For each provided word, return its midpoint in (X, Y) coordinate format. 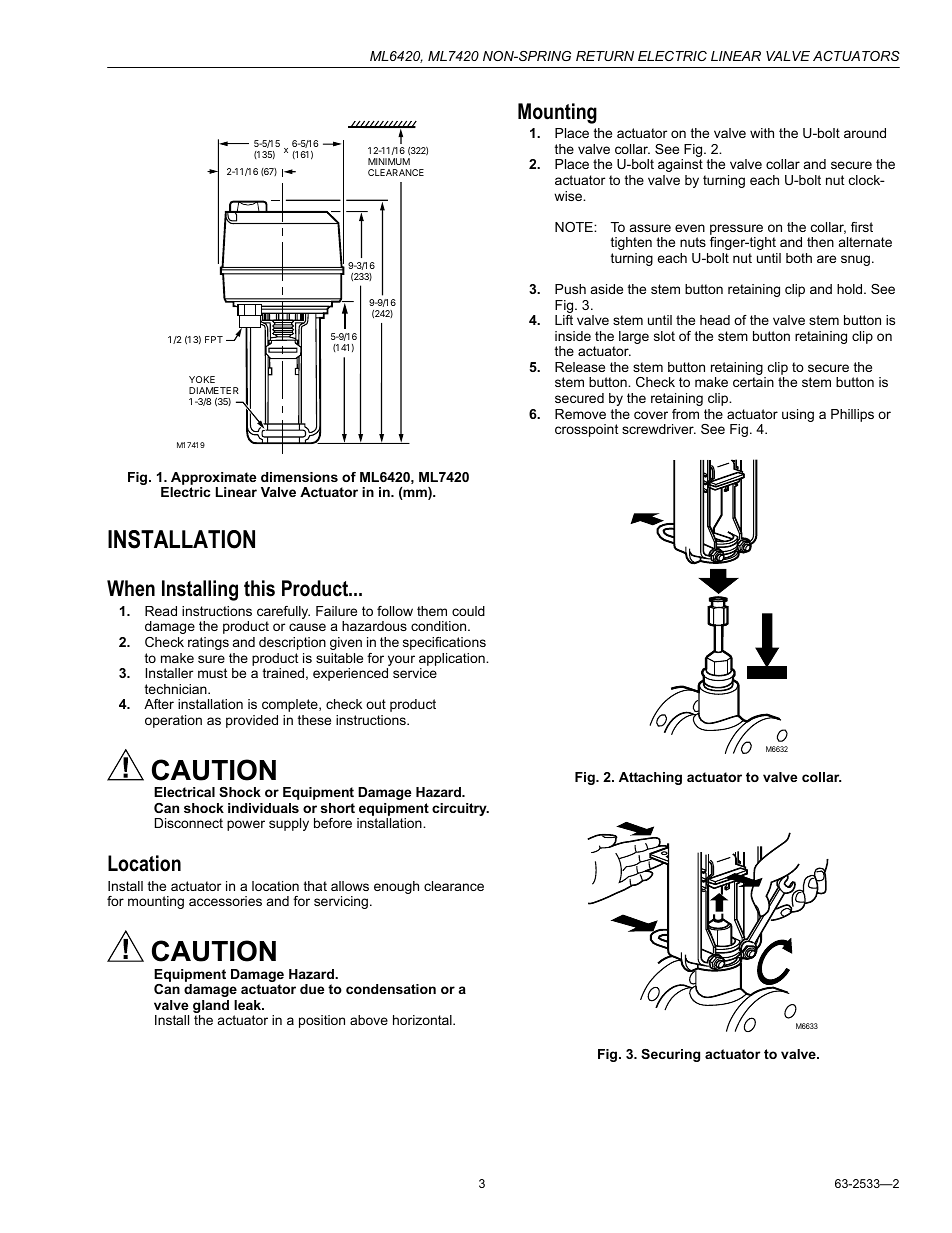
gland (211, 1008)
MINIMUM (389, 161)
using (798, 415)
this (259, 588)
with (762, 133)
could (468, 611)
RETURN (605, 56)
